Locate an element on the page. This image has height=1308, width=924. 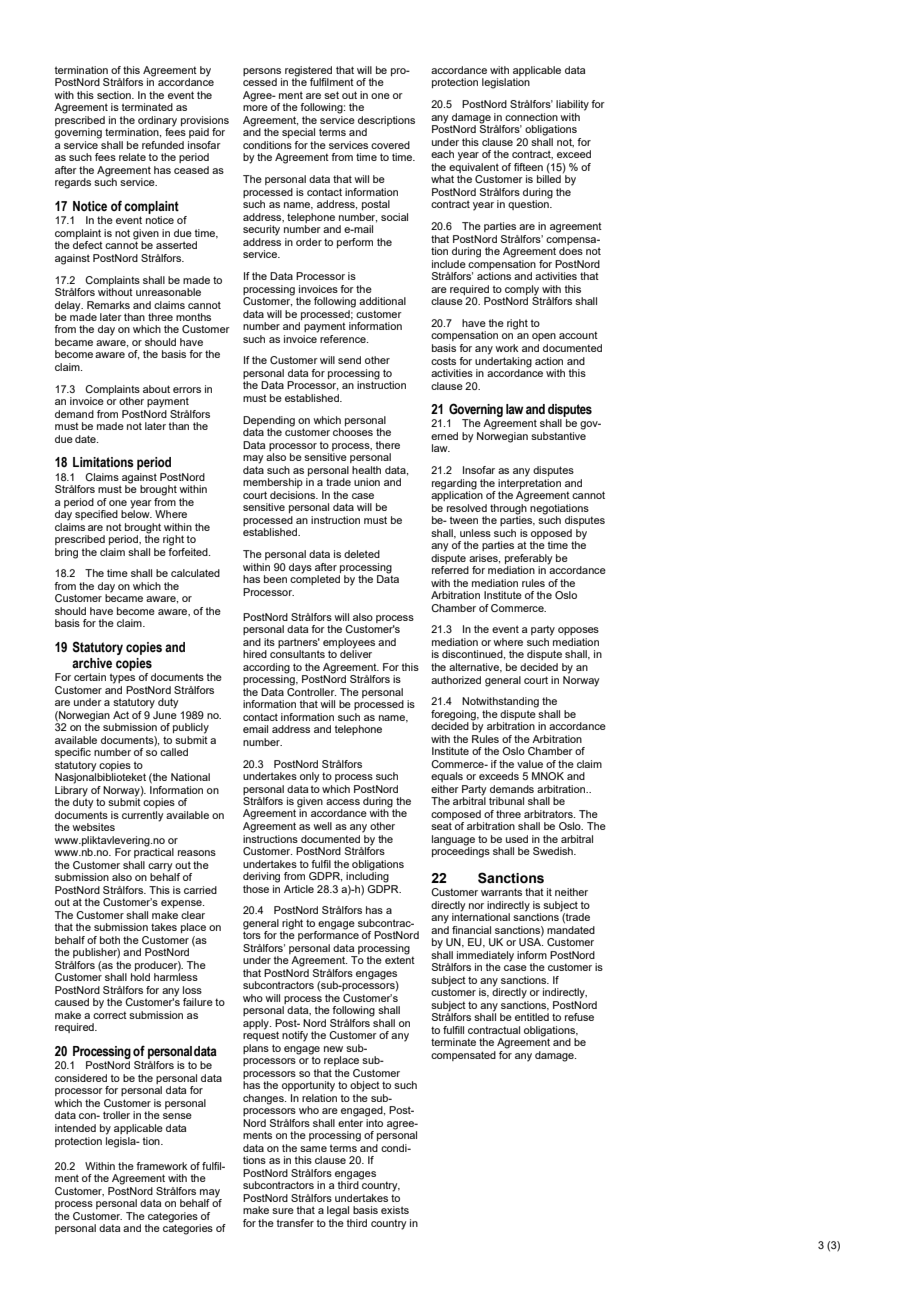
intended is located at coordinates (75, 1128).
